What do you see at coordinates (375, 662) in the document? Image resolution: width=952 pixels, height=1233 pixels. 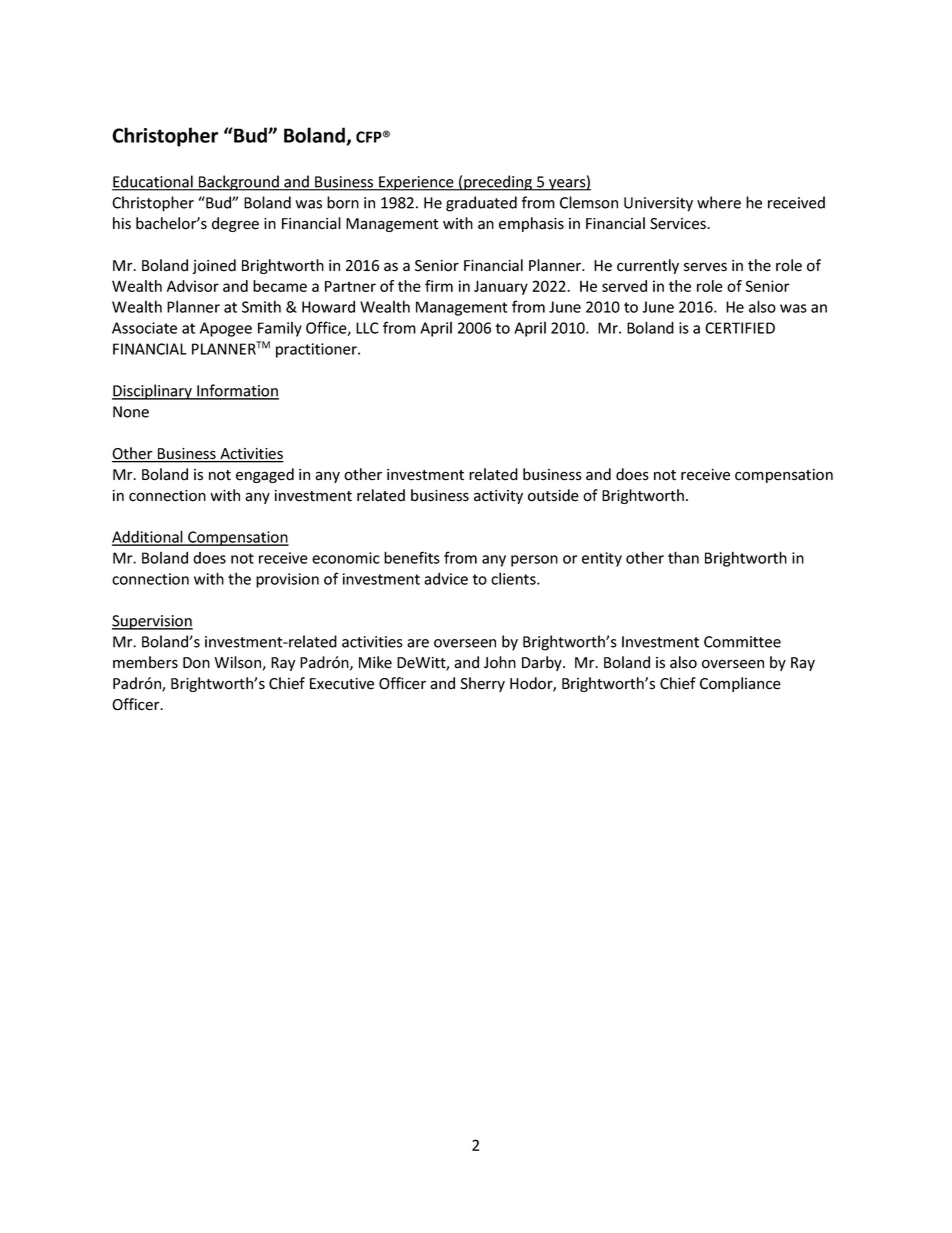 I see `Mike` at bounding box center [375, 662].
